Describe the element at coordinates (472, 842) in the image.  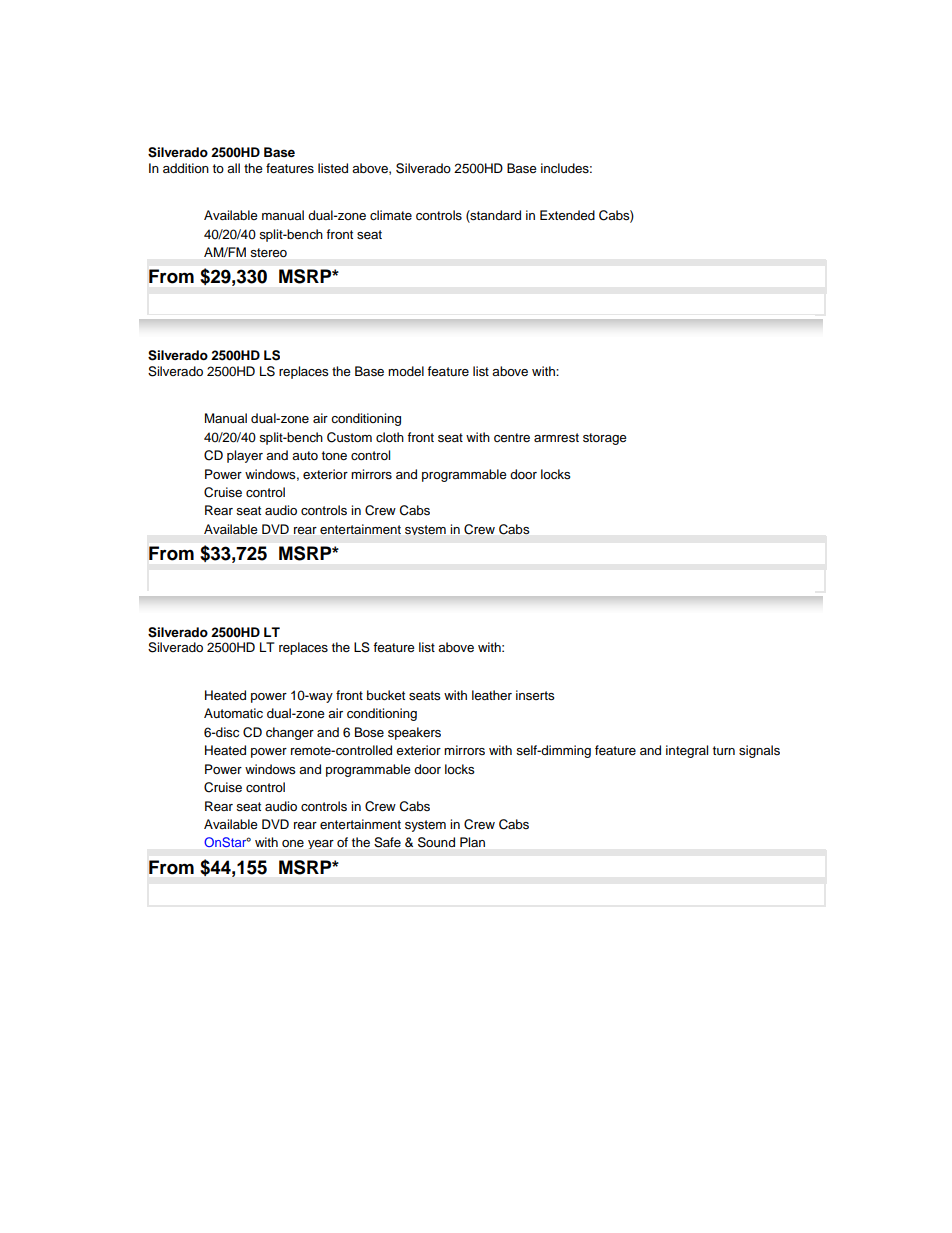
I see `Plan` at that location.
